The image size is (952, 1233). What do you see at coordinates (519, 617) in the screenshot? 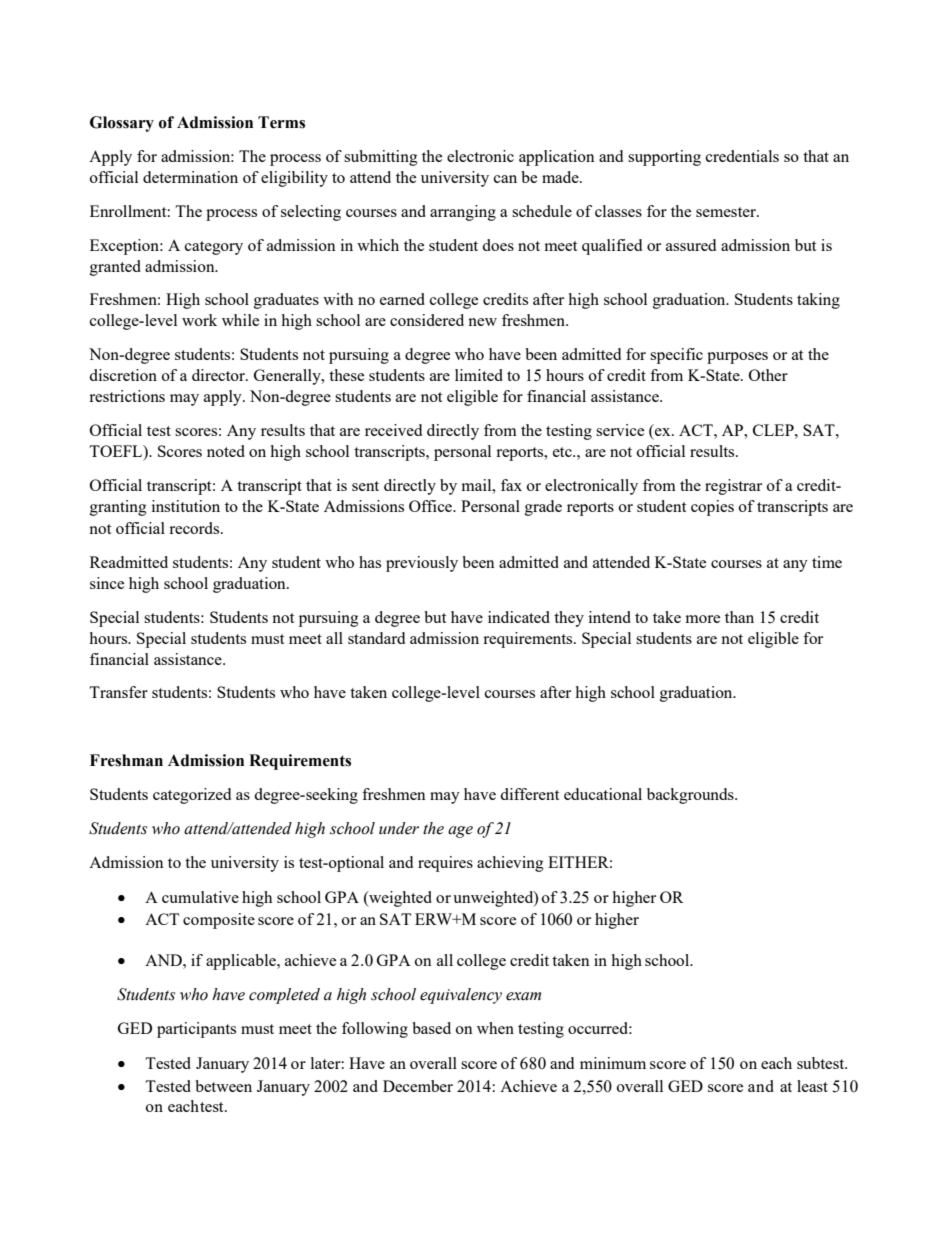
I see `indicated` at bounding box center [519, 617].
